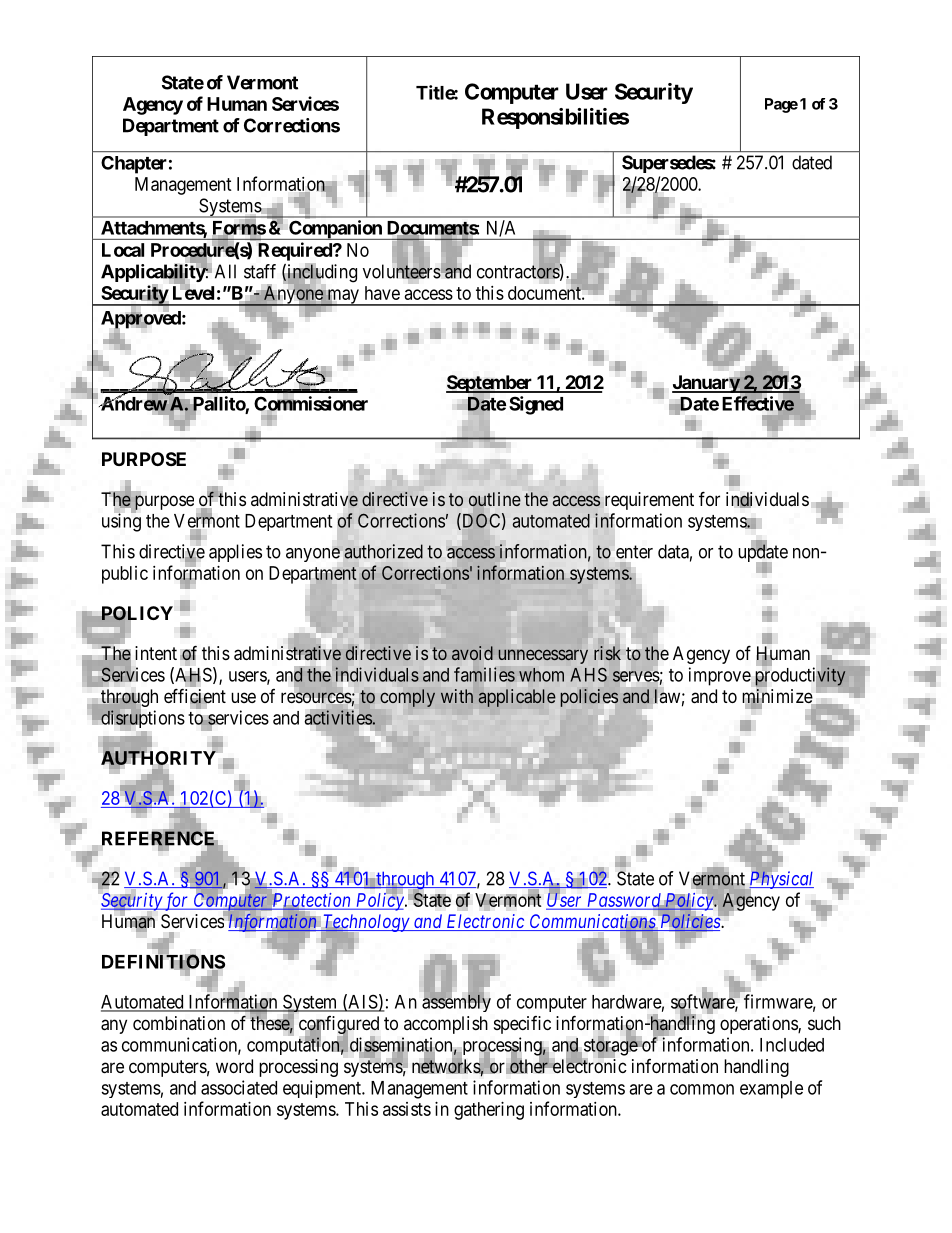 This screenshot has height=1233, width=952. Describe the element at coordinates (490, 385) in the screenshot. I see `September` at that location.
